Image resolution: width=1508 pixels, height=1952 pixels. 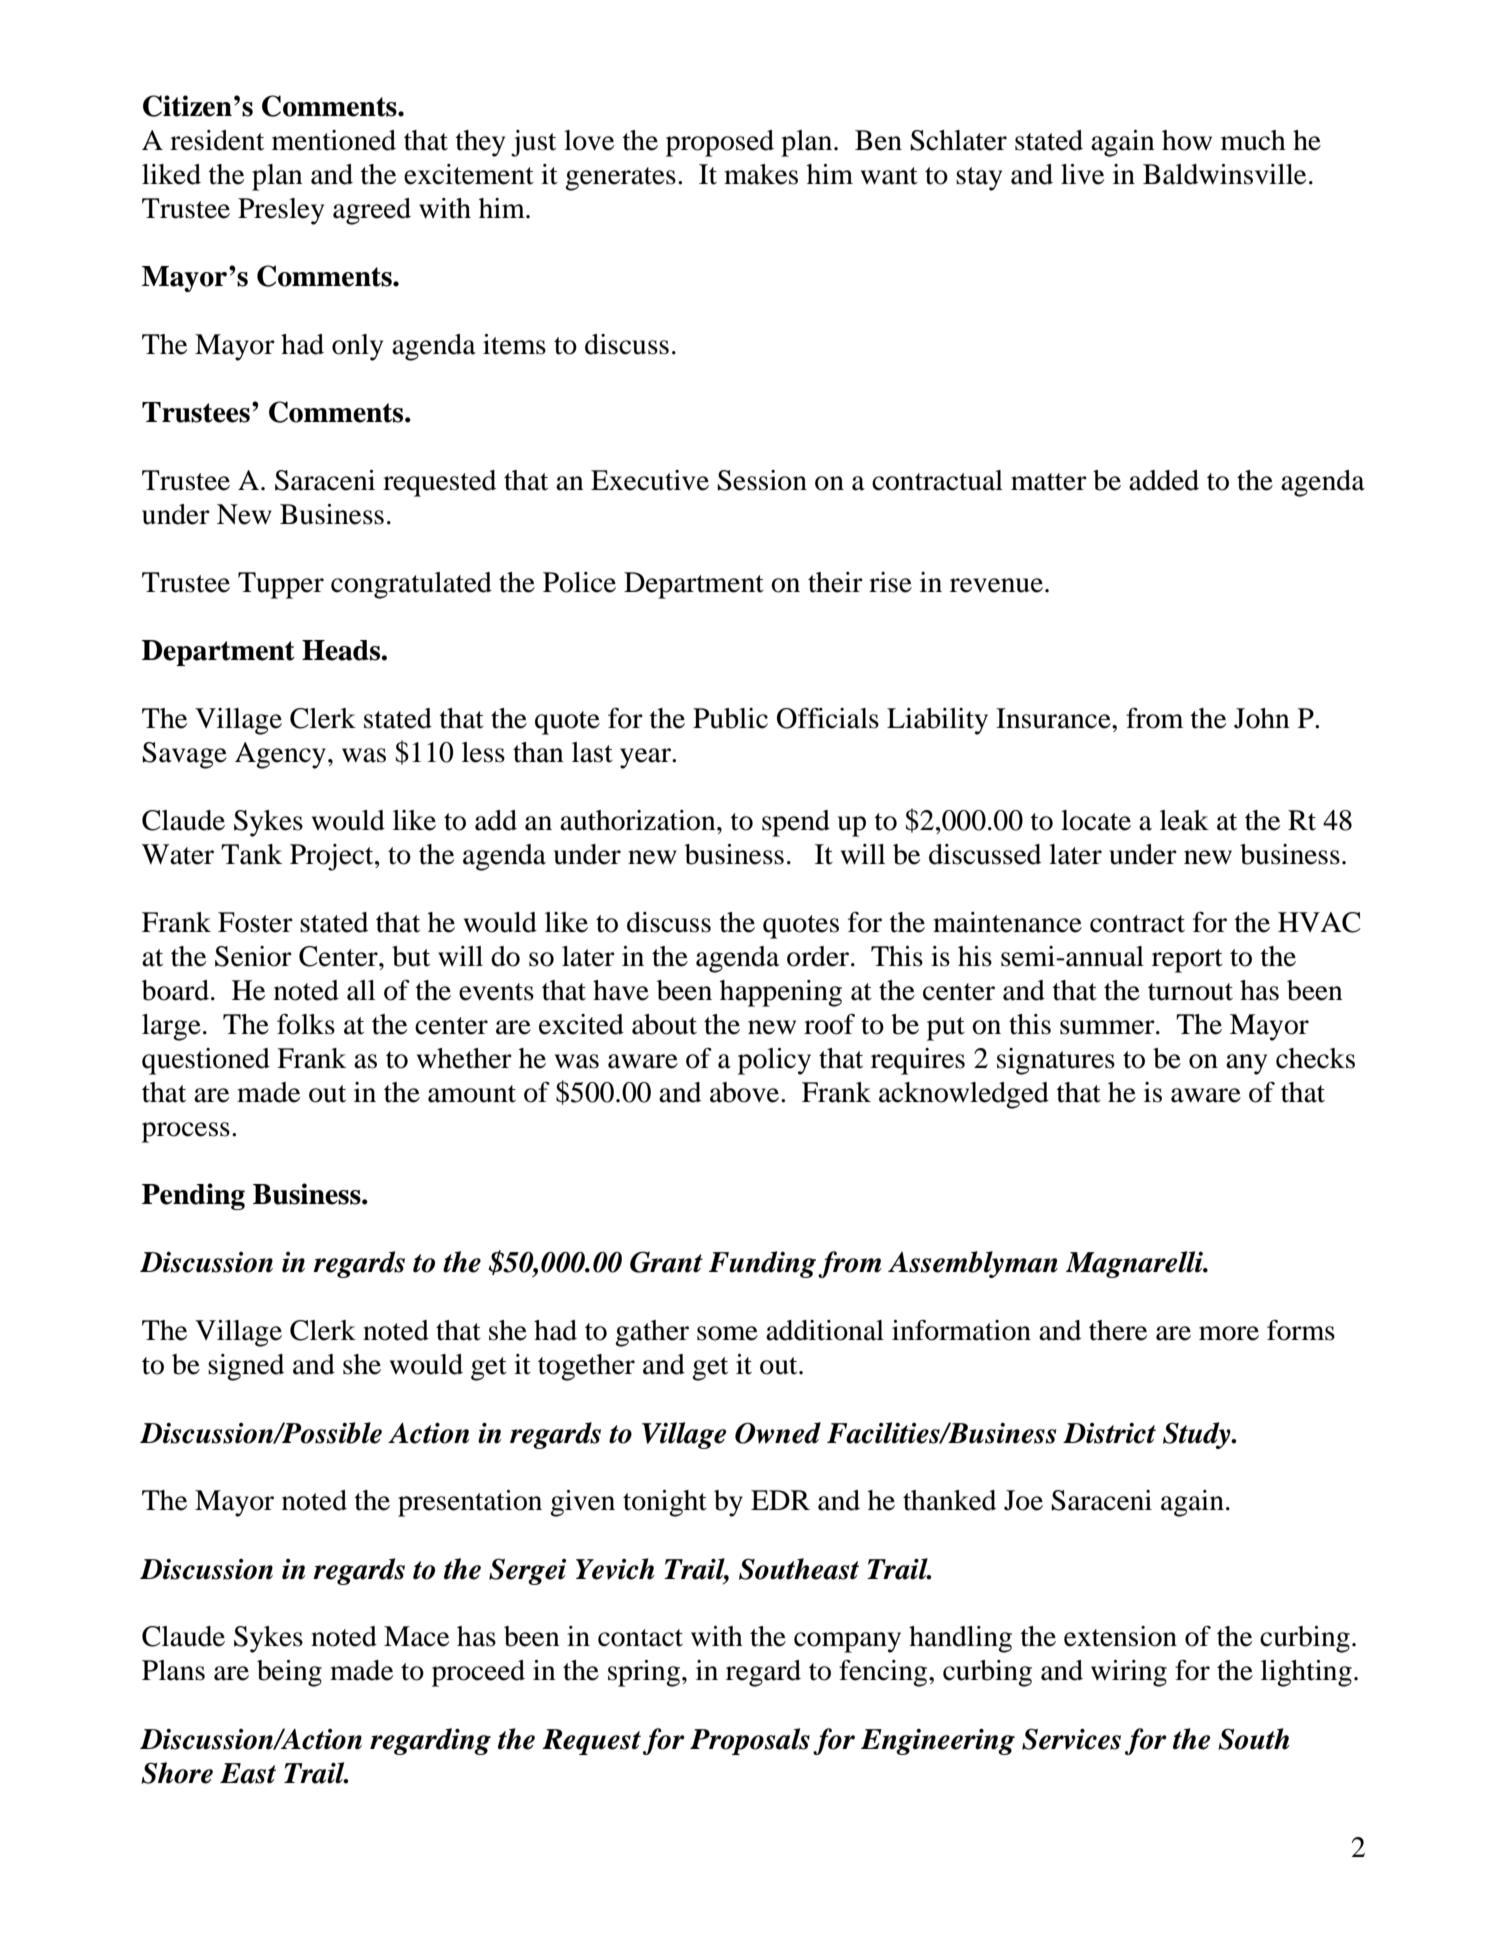 What do you see at coordinates (1187, 140) in the screenshot?
I see `how` at bounding box center [1187, 140].
